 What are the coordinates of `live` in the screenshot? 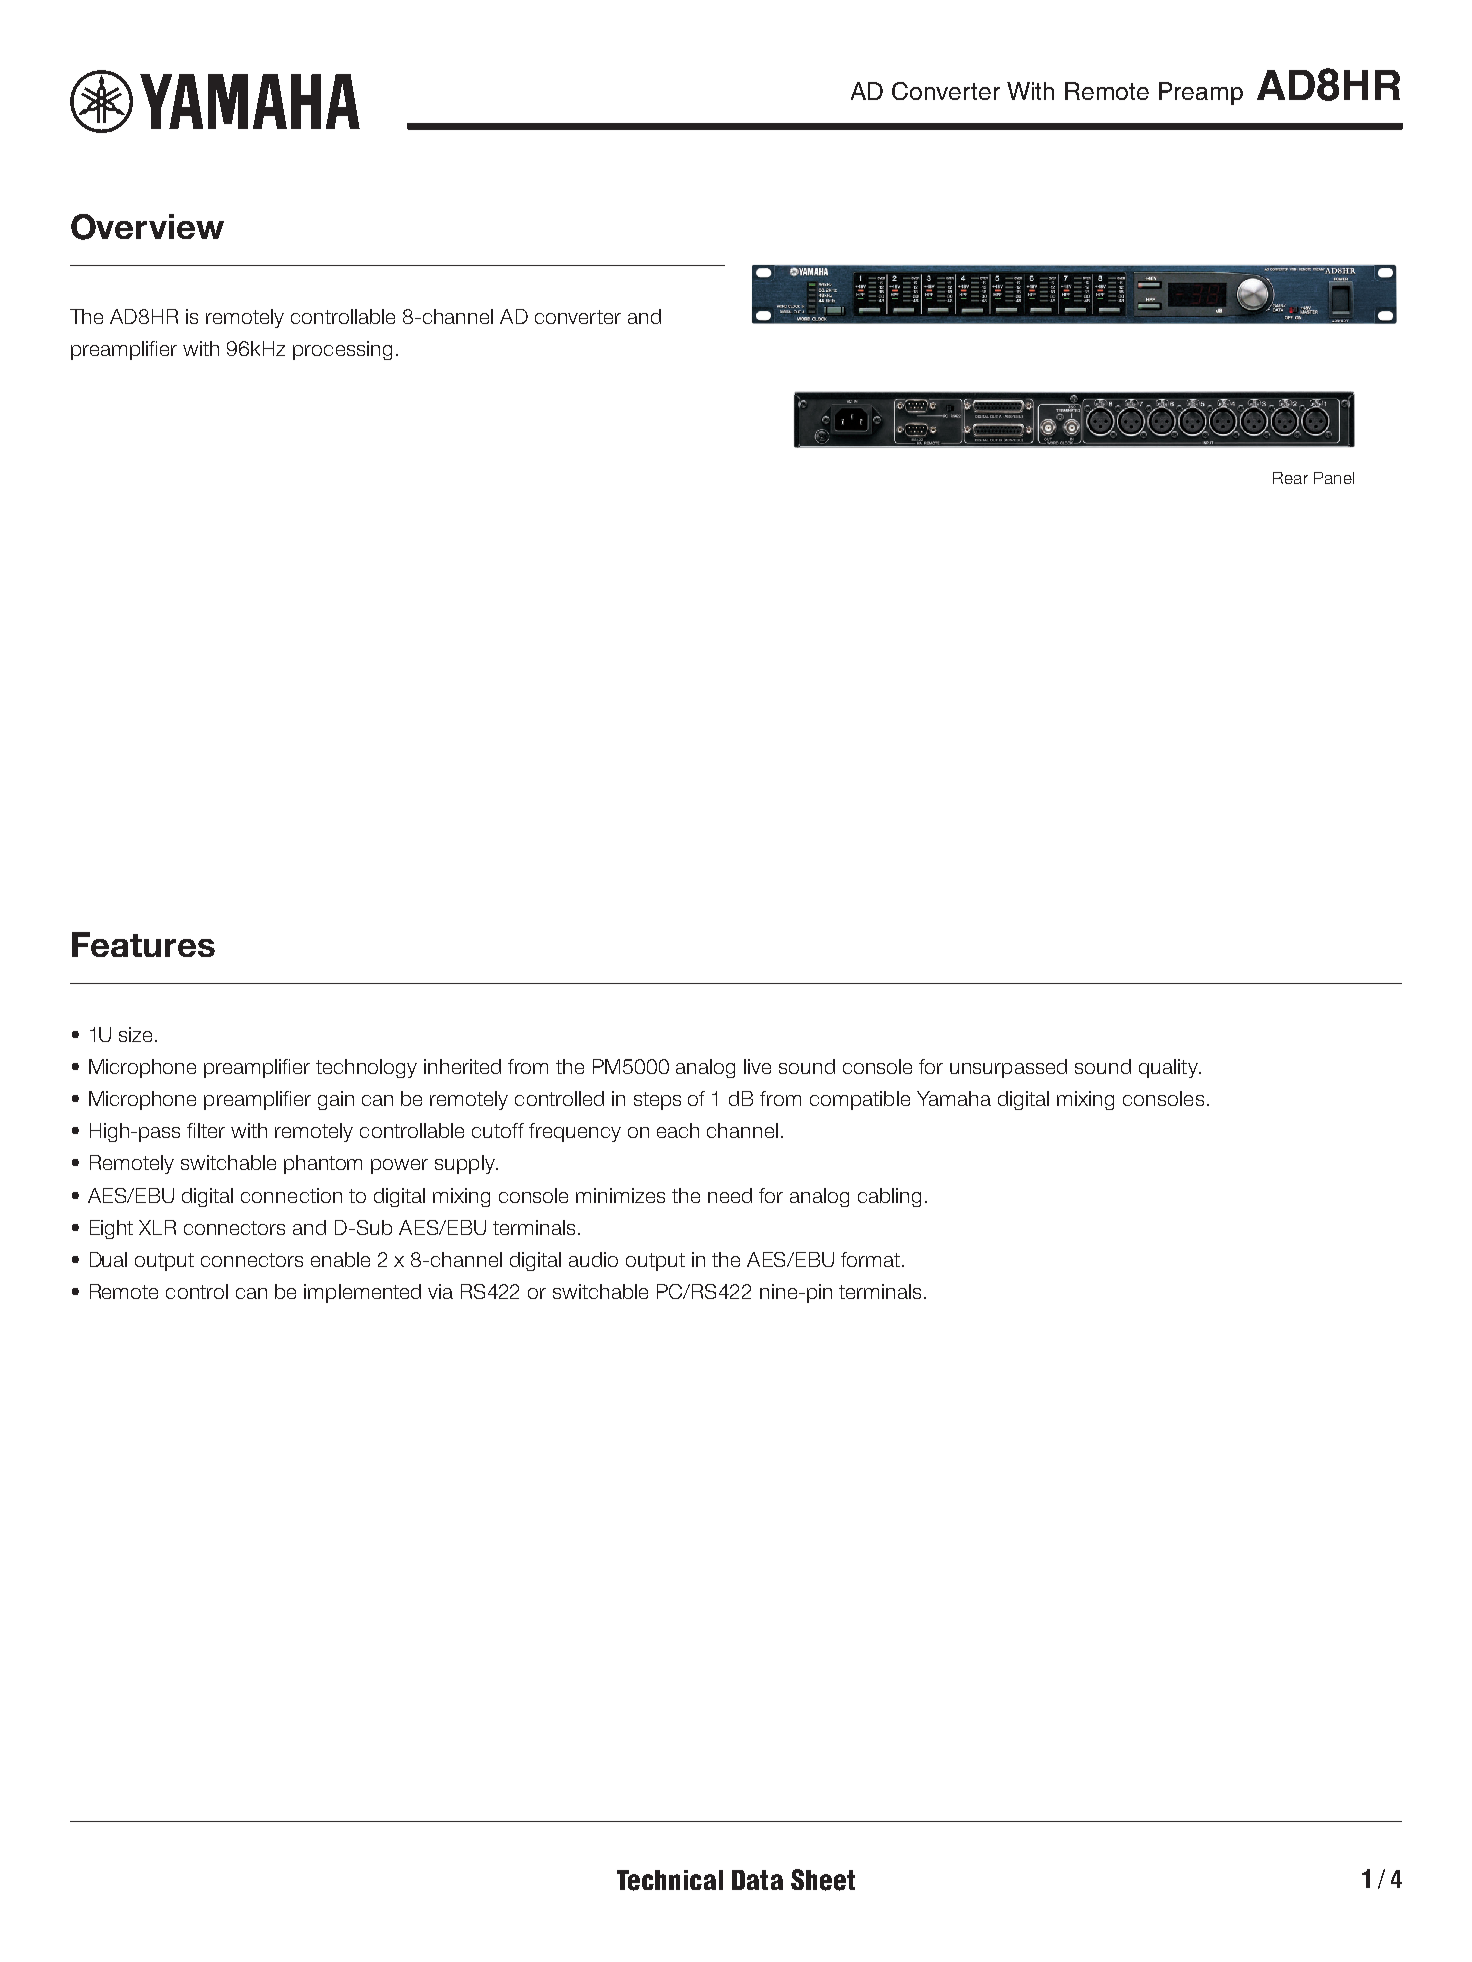 It's located at (757, 1066).
